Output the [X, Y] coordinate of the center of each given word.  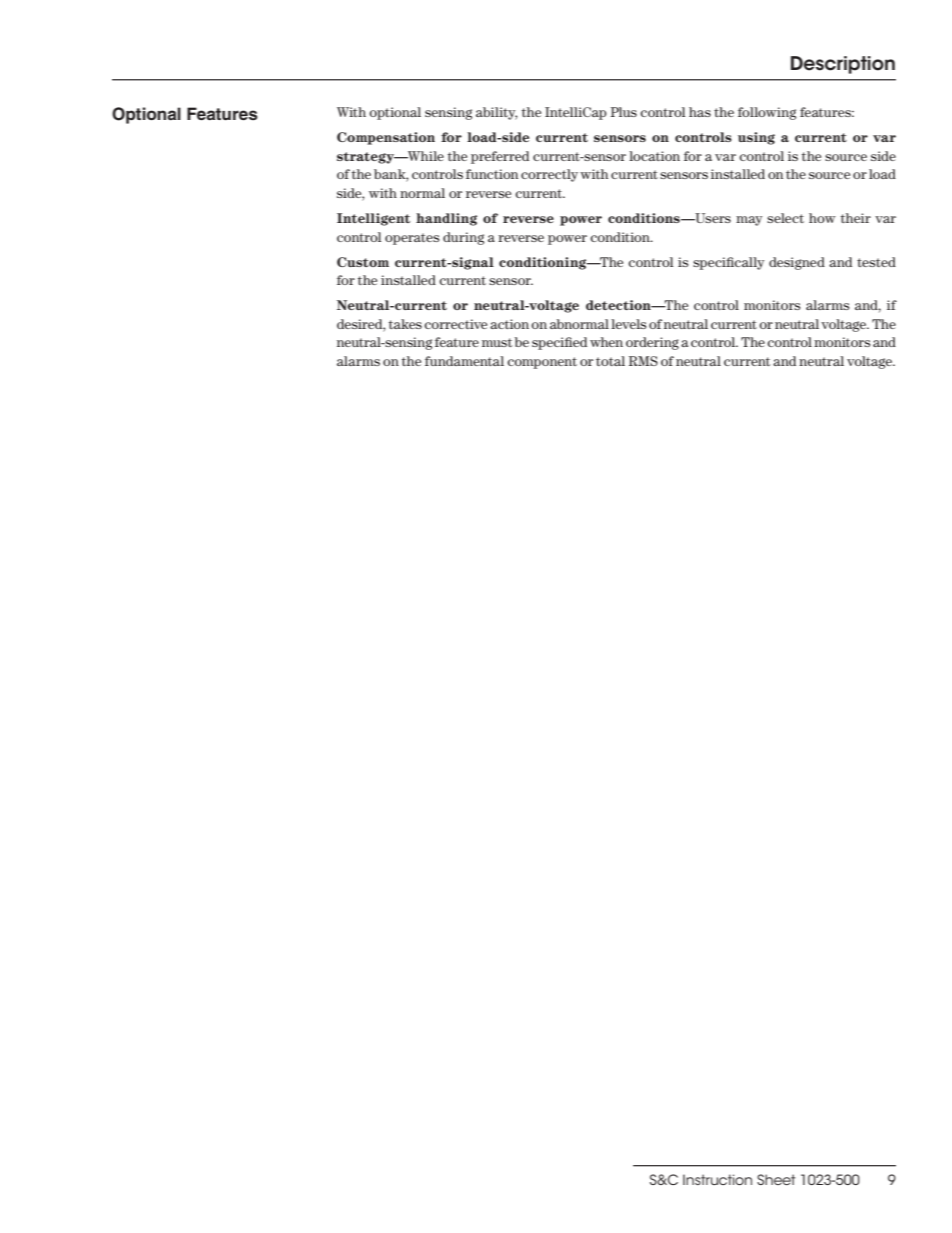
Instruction [717, 1179]
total [610, 361]
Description [843, 65]
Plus [624, 112]
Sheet [776, 1179]
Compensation [386, 138]
